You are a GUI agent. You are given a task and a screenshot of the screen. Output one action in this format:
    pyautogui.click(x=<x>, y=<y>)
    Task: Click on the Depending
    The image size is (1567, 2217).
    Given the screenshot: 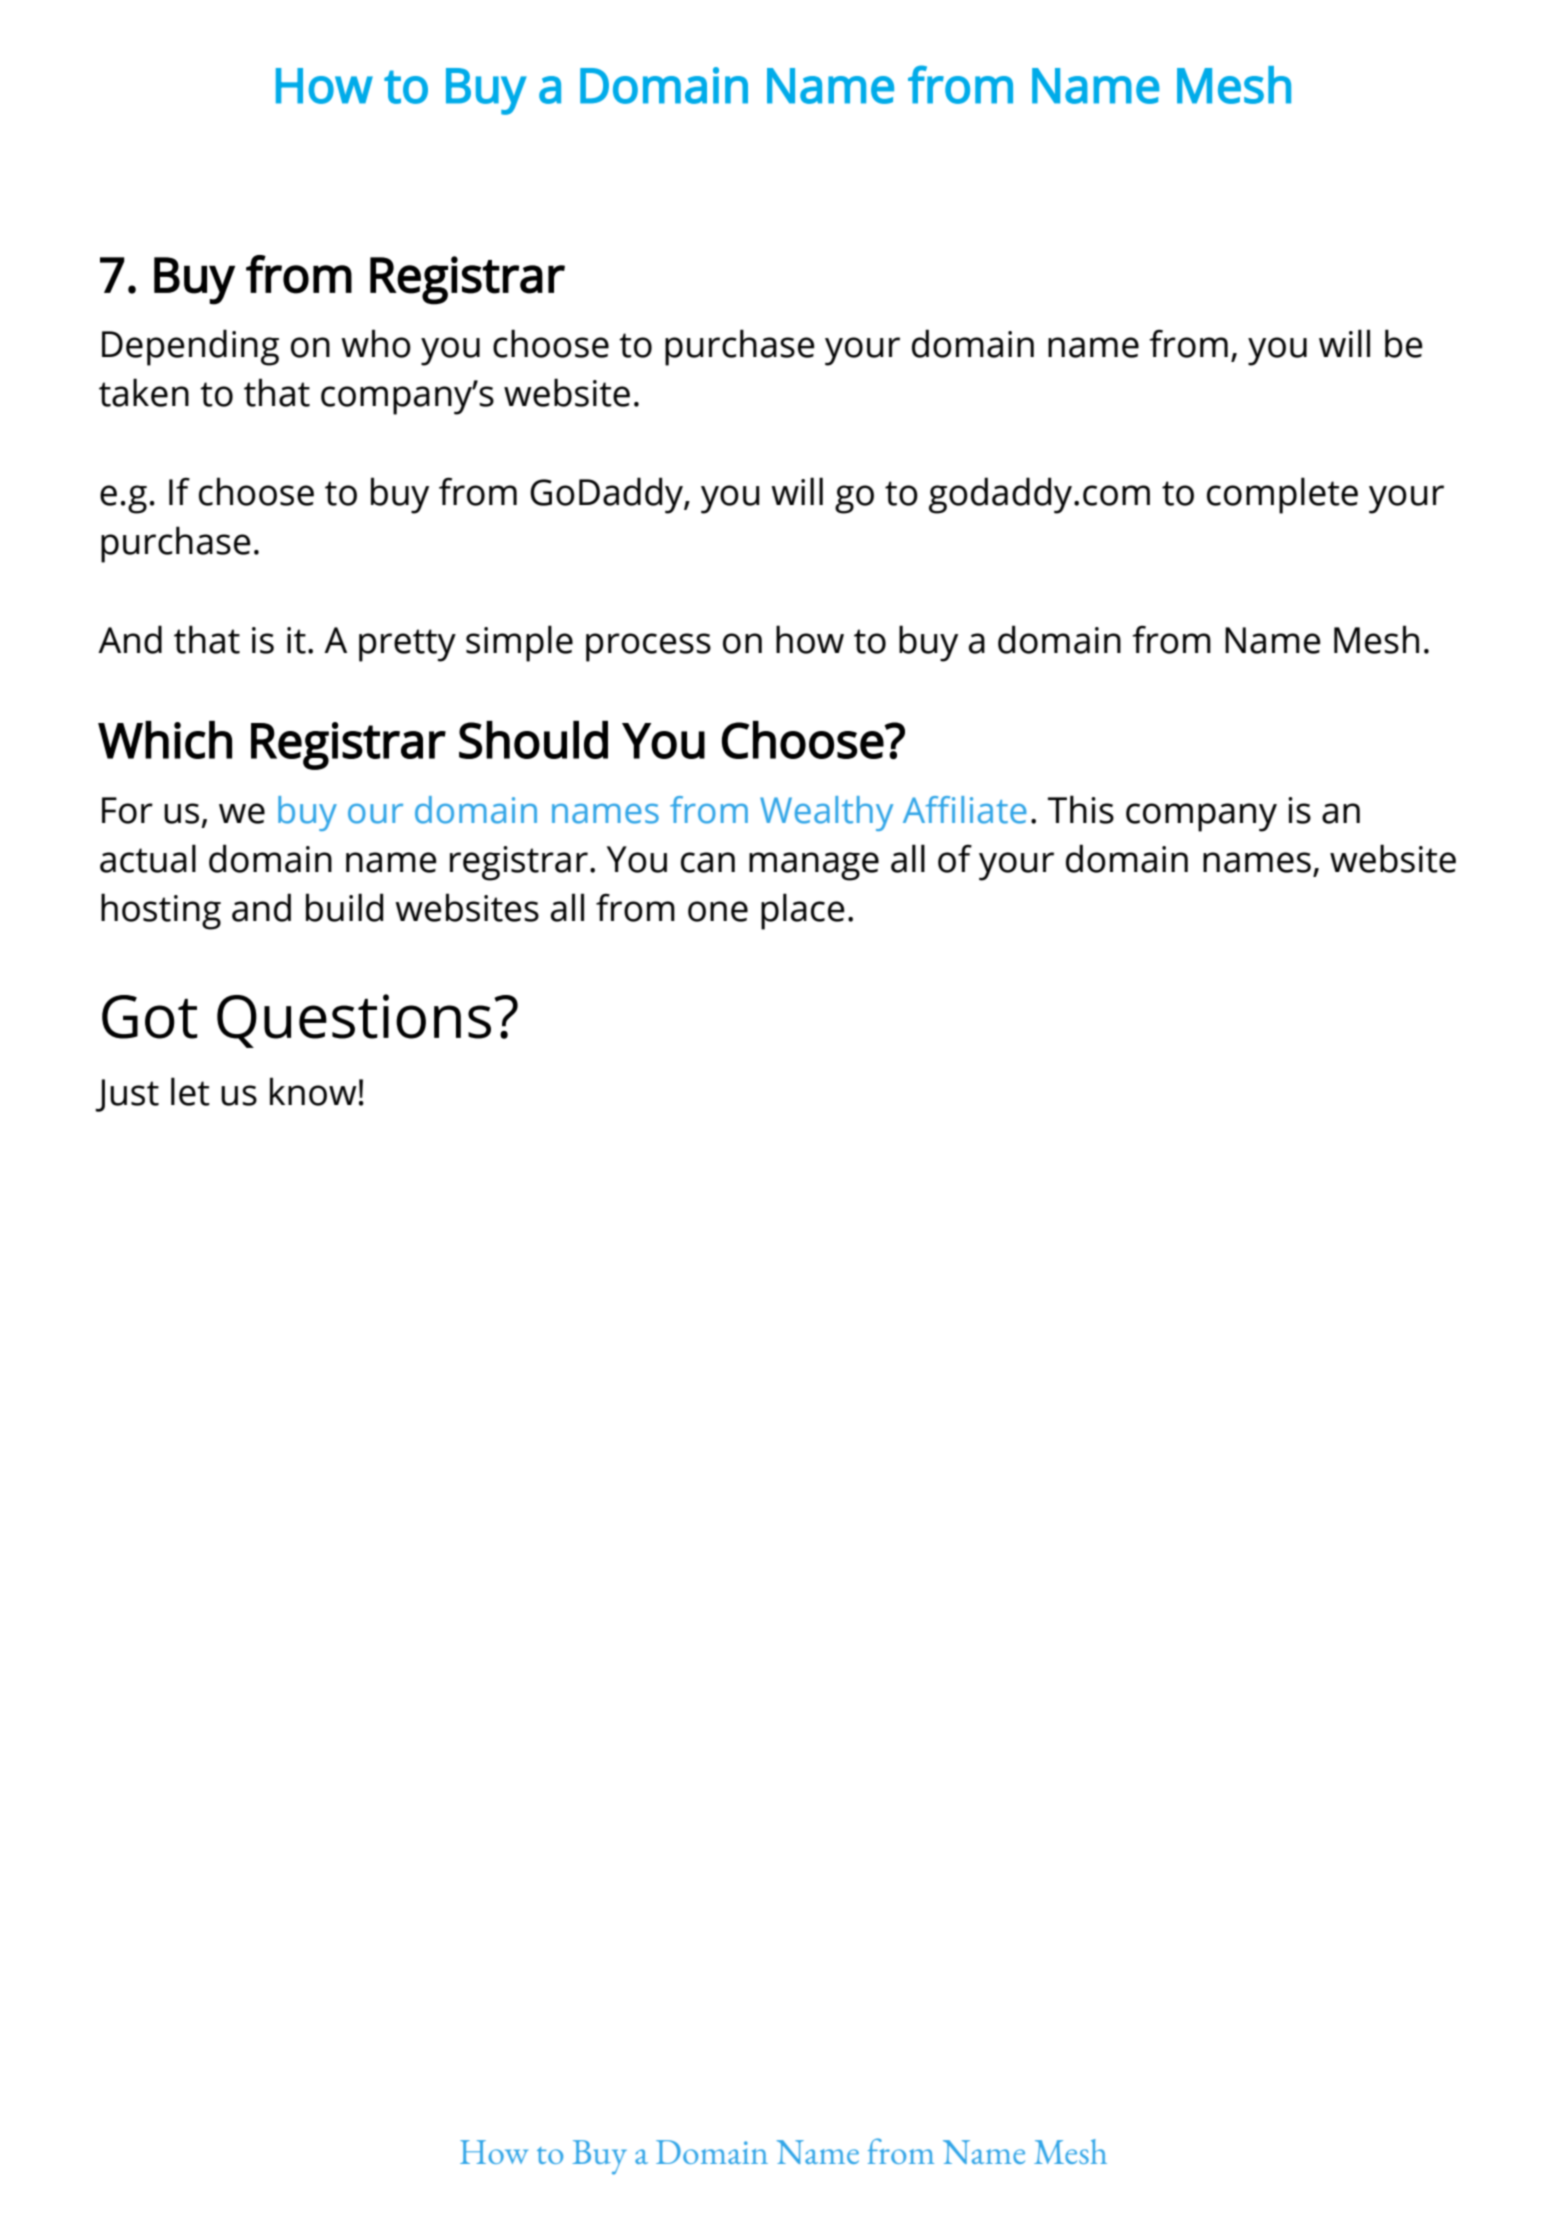 What is the action you would take?
    pyautogui.click(x=190, y=347)
